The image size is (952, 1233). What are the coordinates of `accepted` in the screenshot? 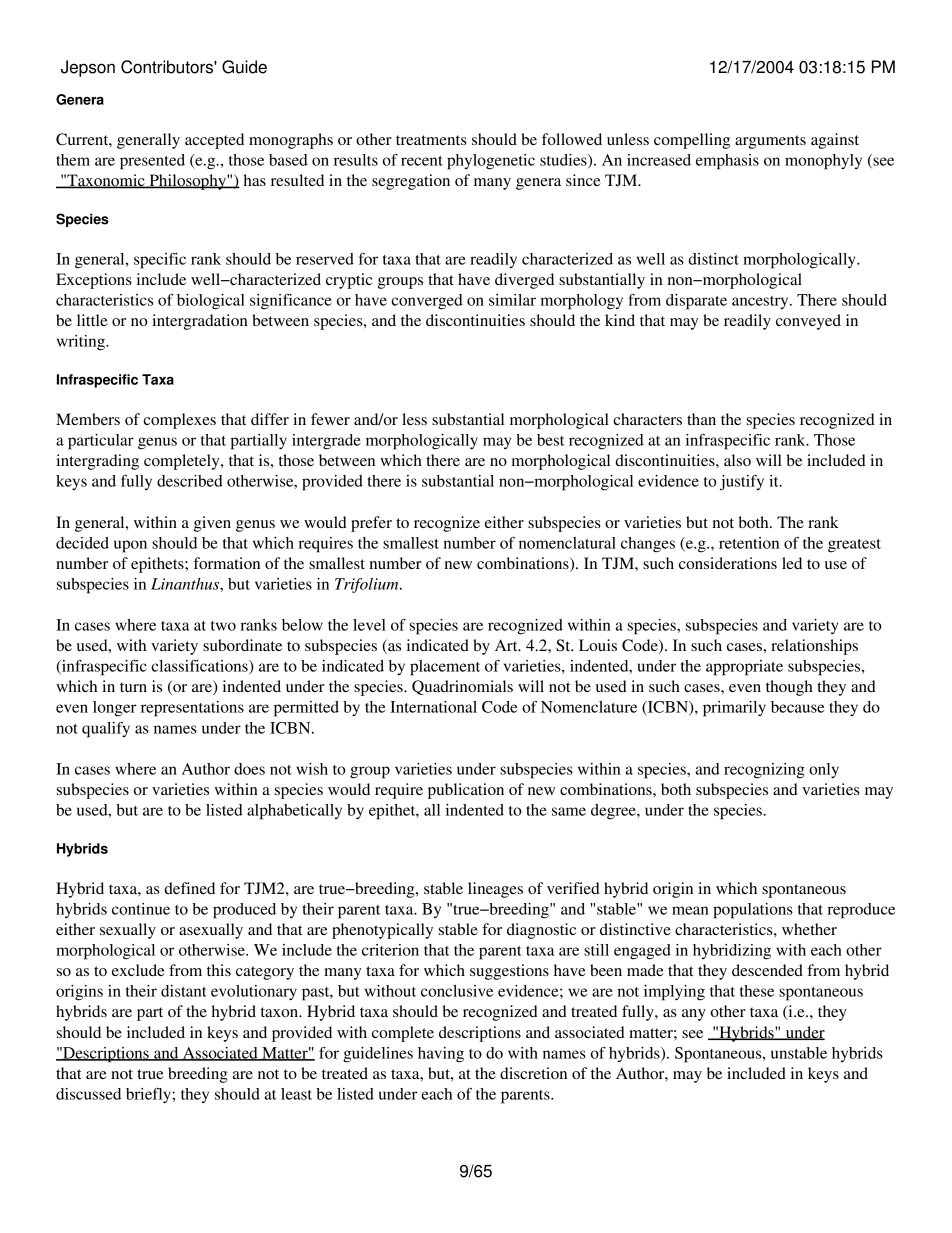 It's located at (214, 141).
